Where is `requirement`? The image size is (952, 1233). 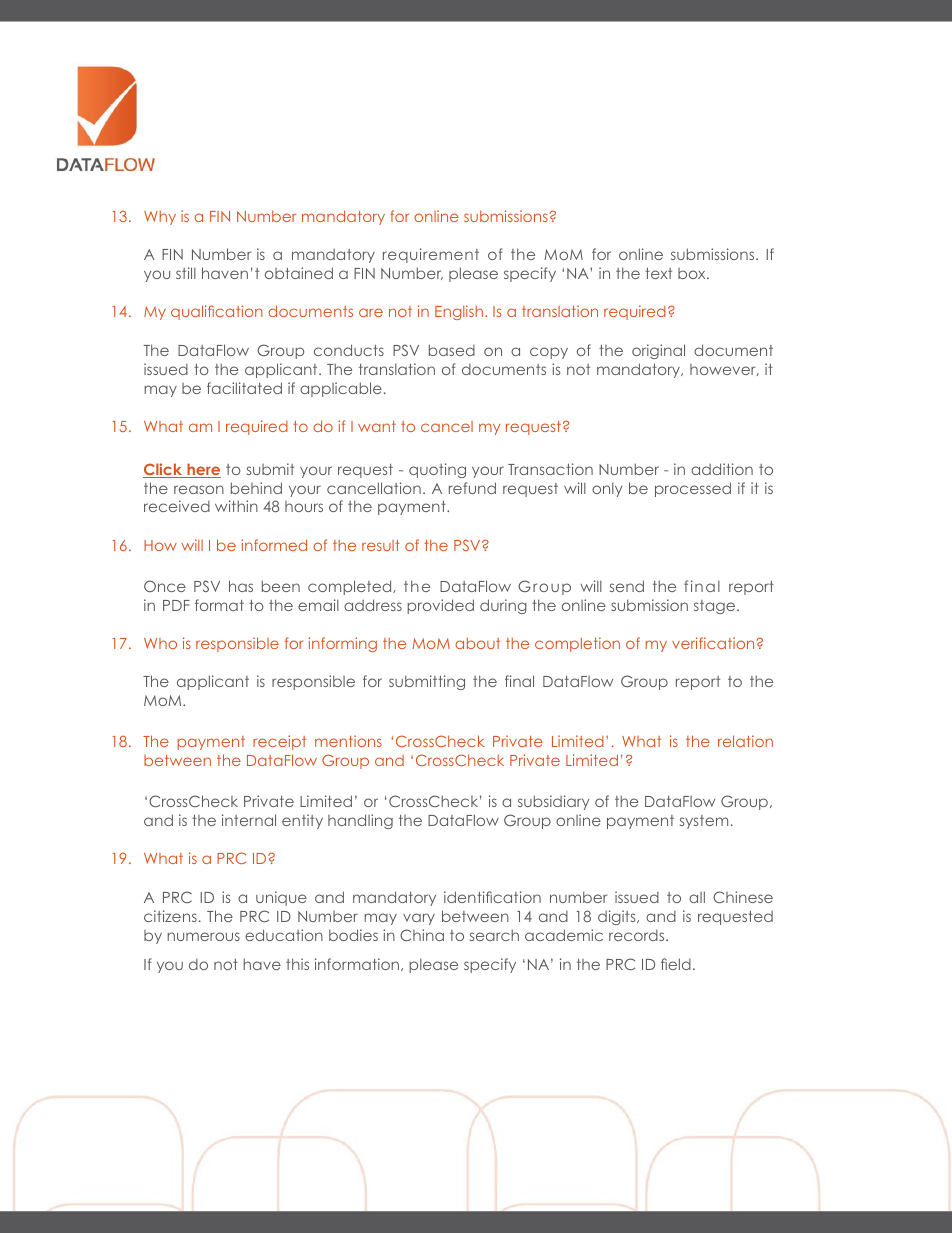 requirement is located at coordinates (431, 255).
